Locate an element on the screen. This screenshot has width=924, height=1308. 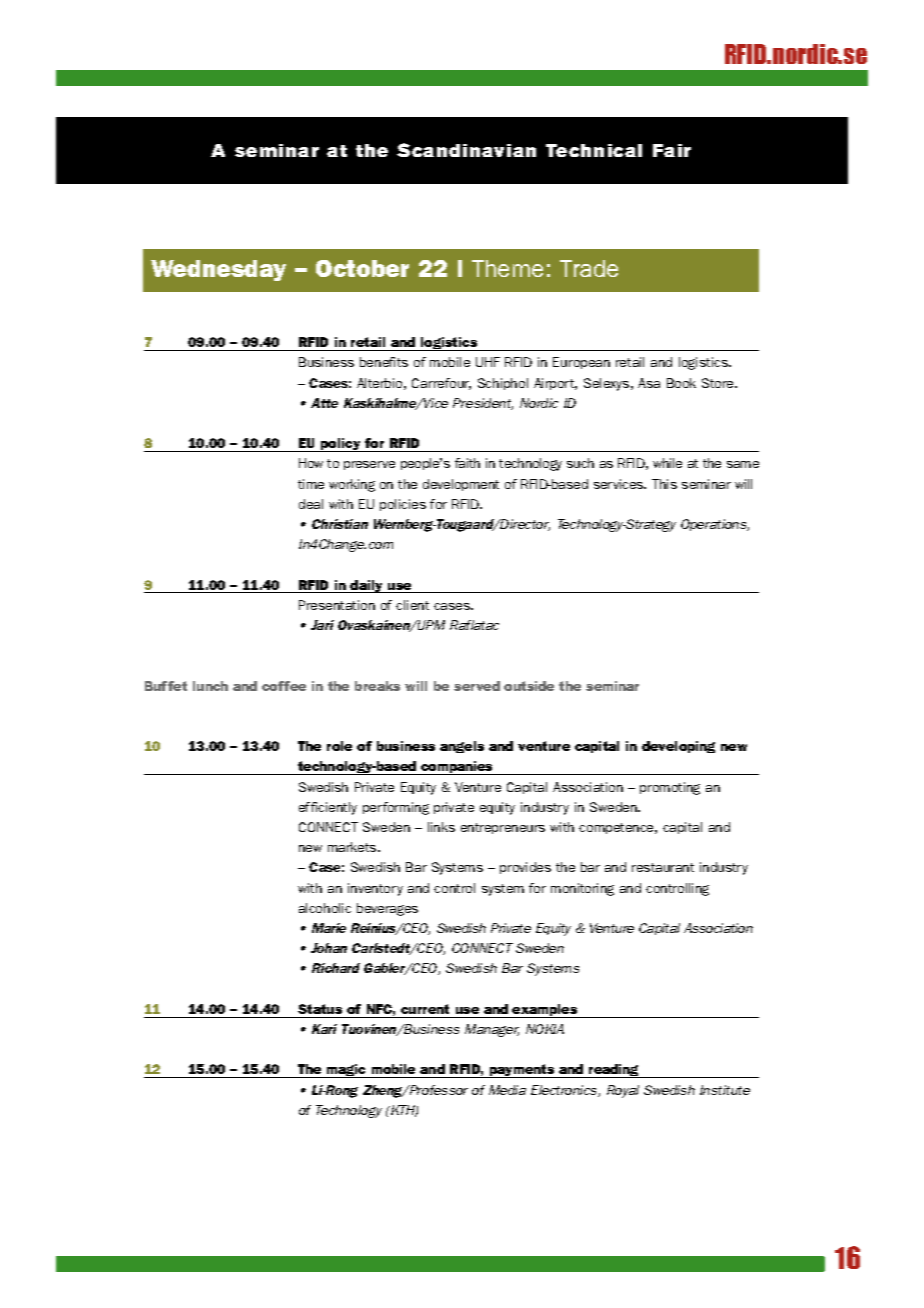
Kari is located at coordinates (324, 1029).
